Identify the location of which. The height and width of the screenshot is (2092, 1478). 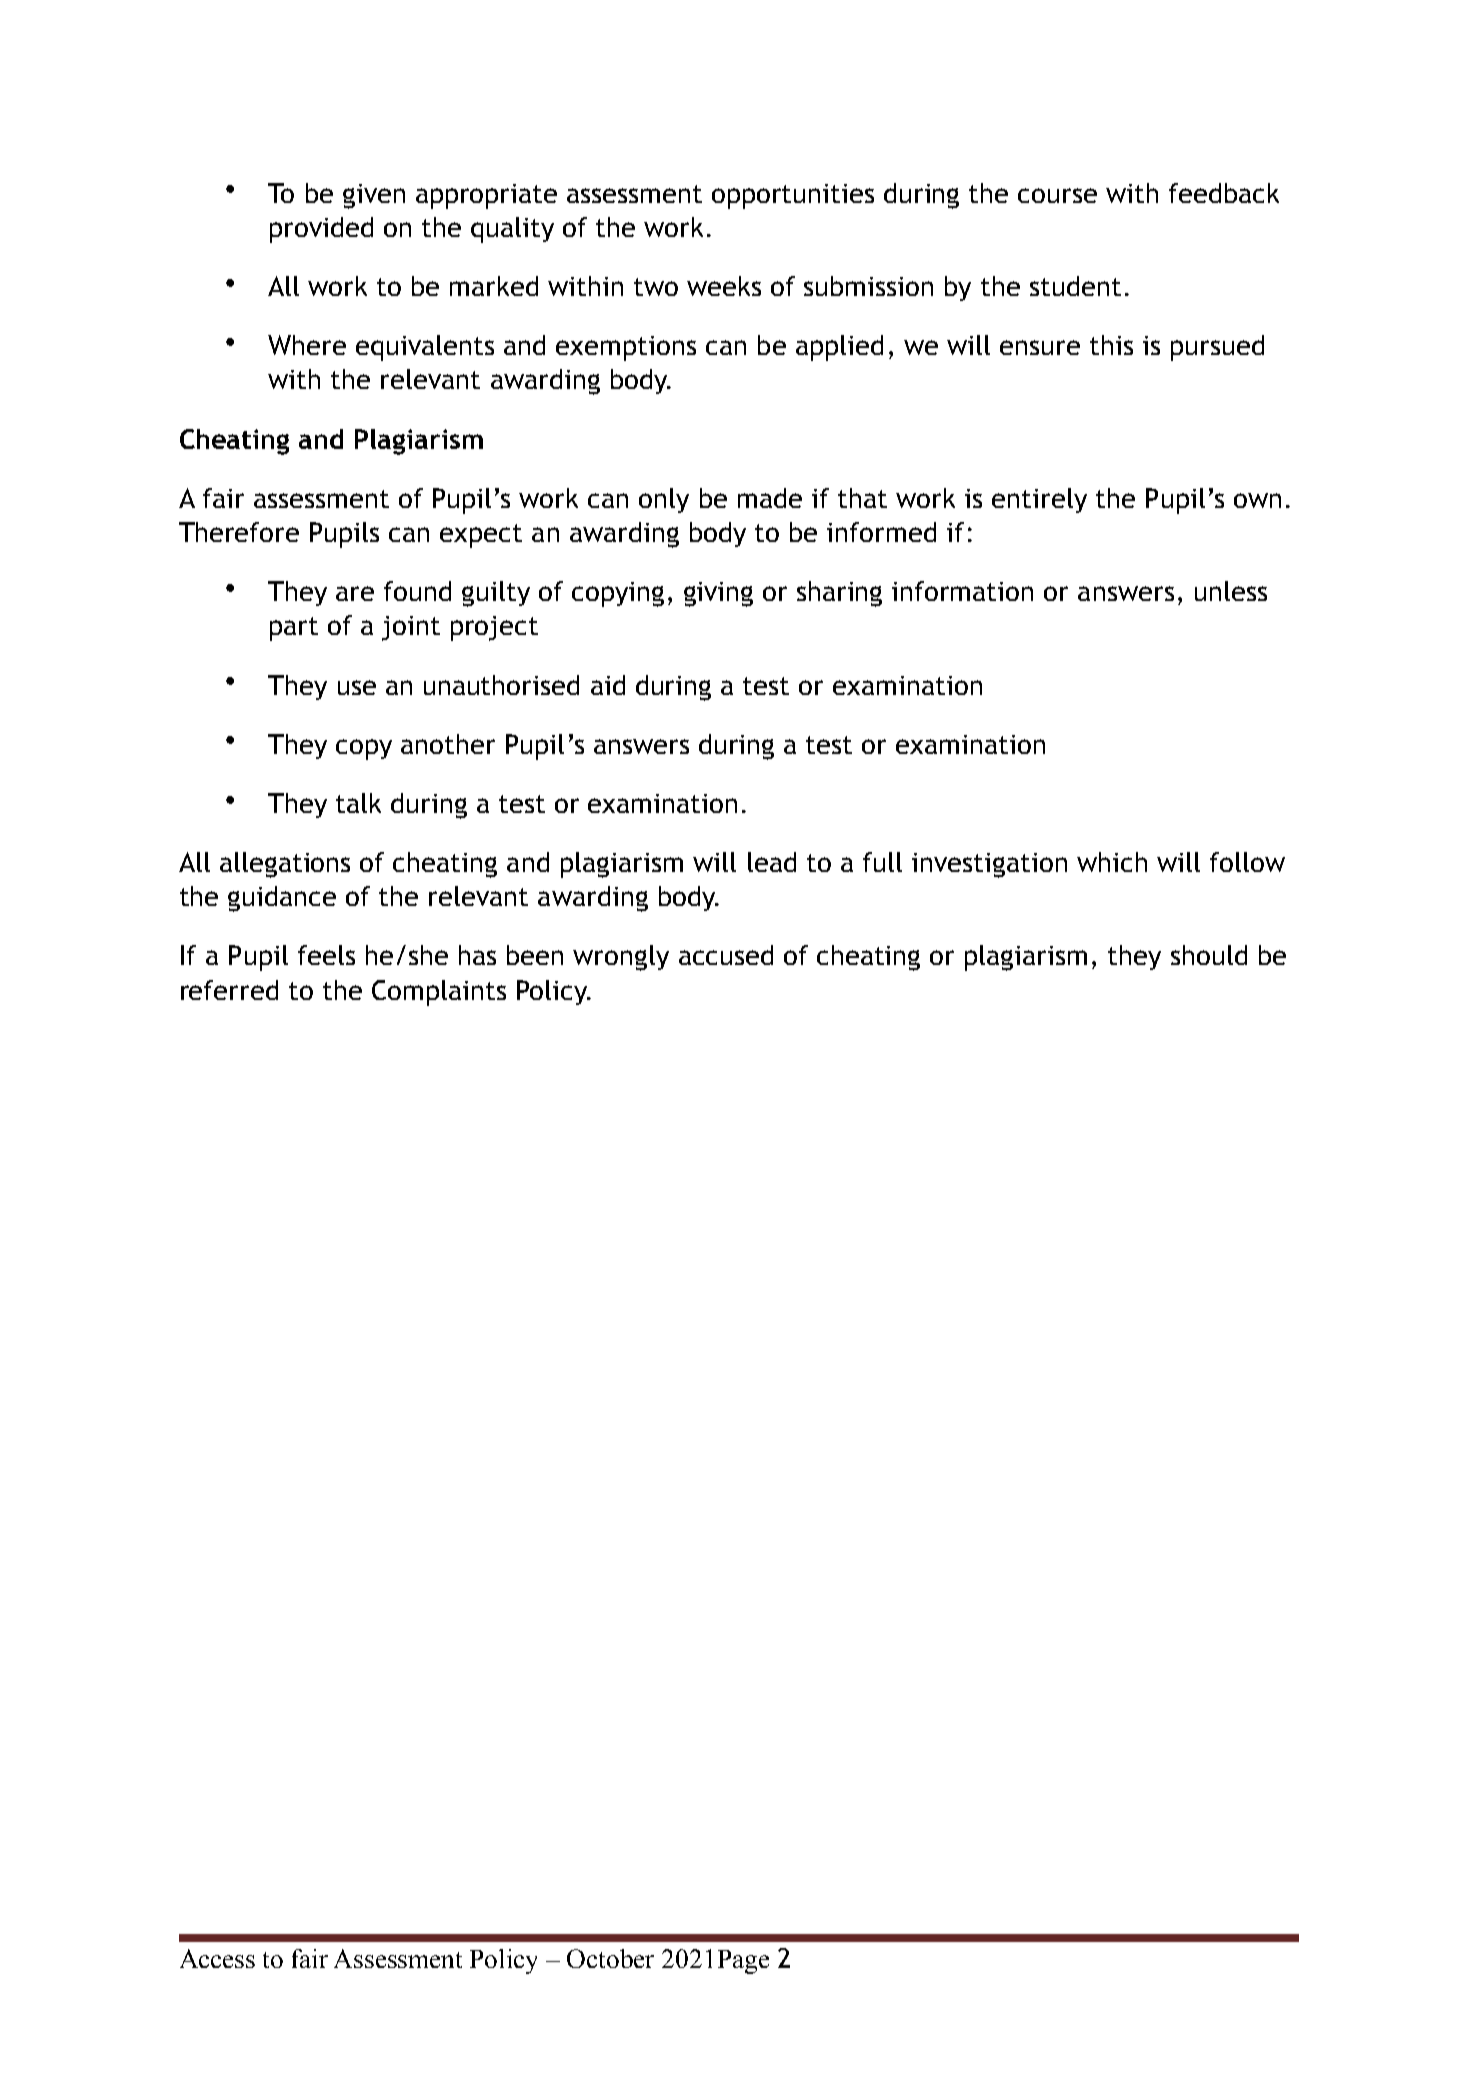
(1112, 862).
